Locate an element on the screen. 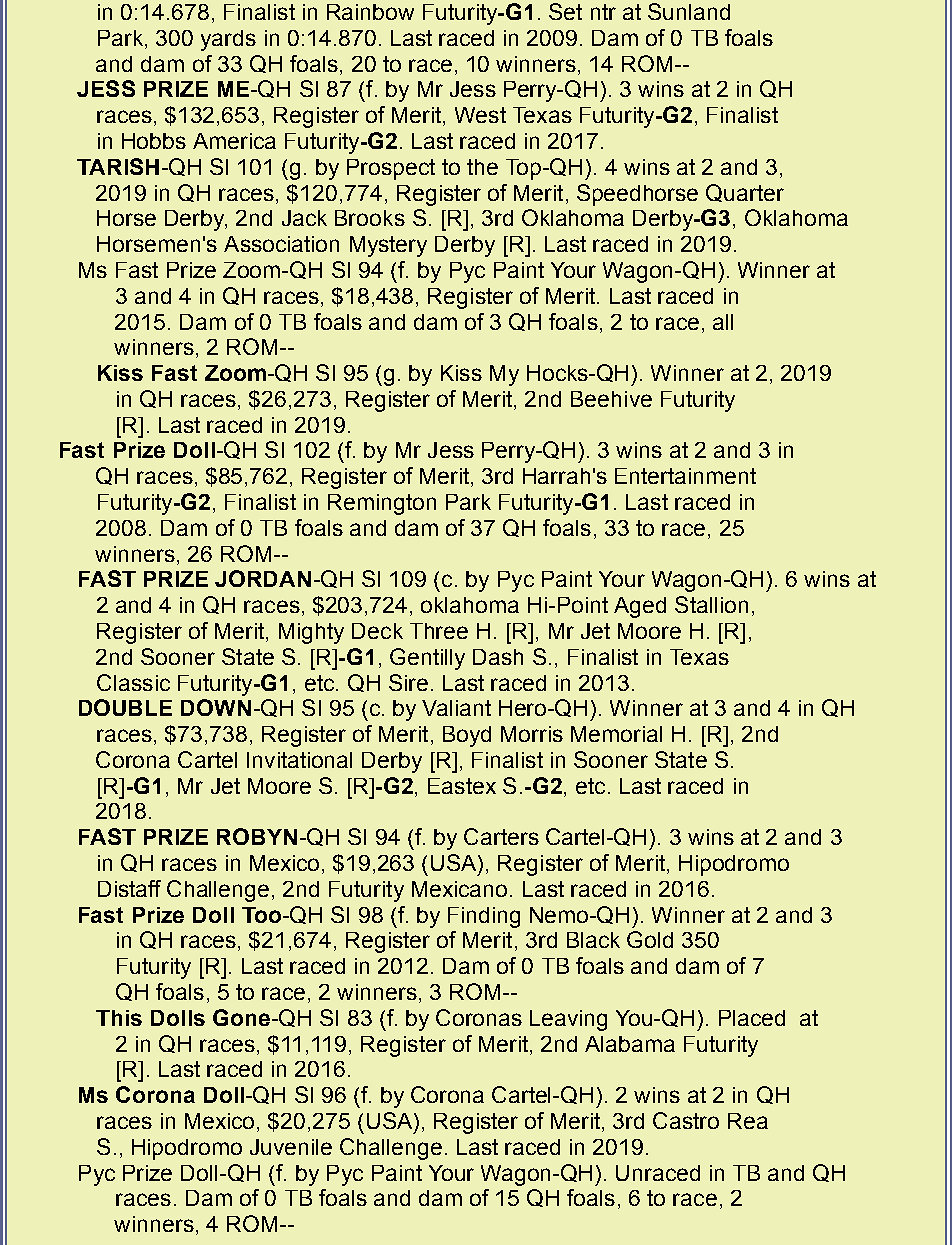  Mystery is located at coordinates (388, 246).
